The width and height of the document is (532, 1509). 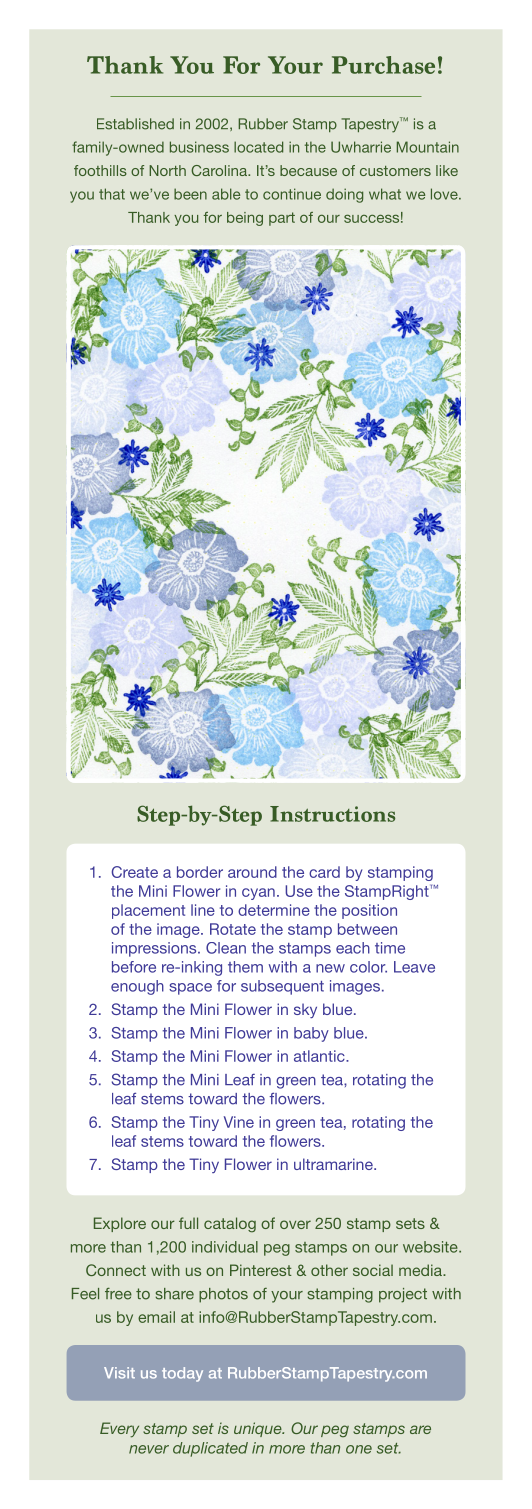 What do you see at coordinates (332, 814) in the document?
I see `Instructions` at bounding box center [332, 814].
